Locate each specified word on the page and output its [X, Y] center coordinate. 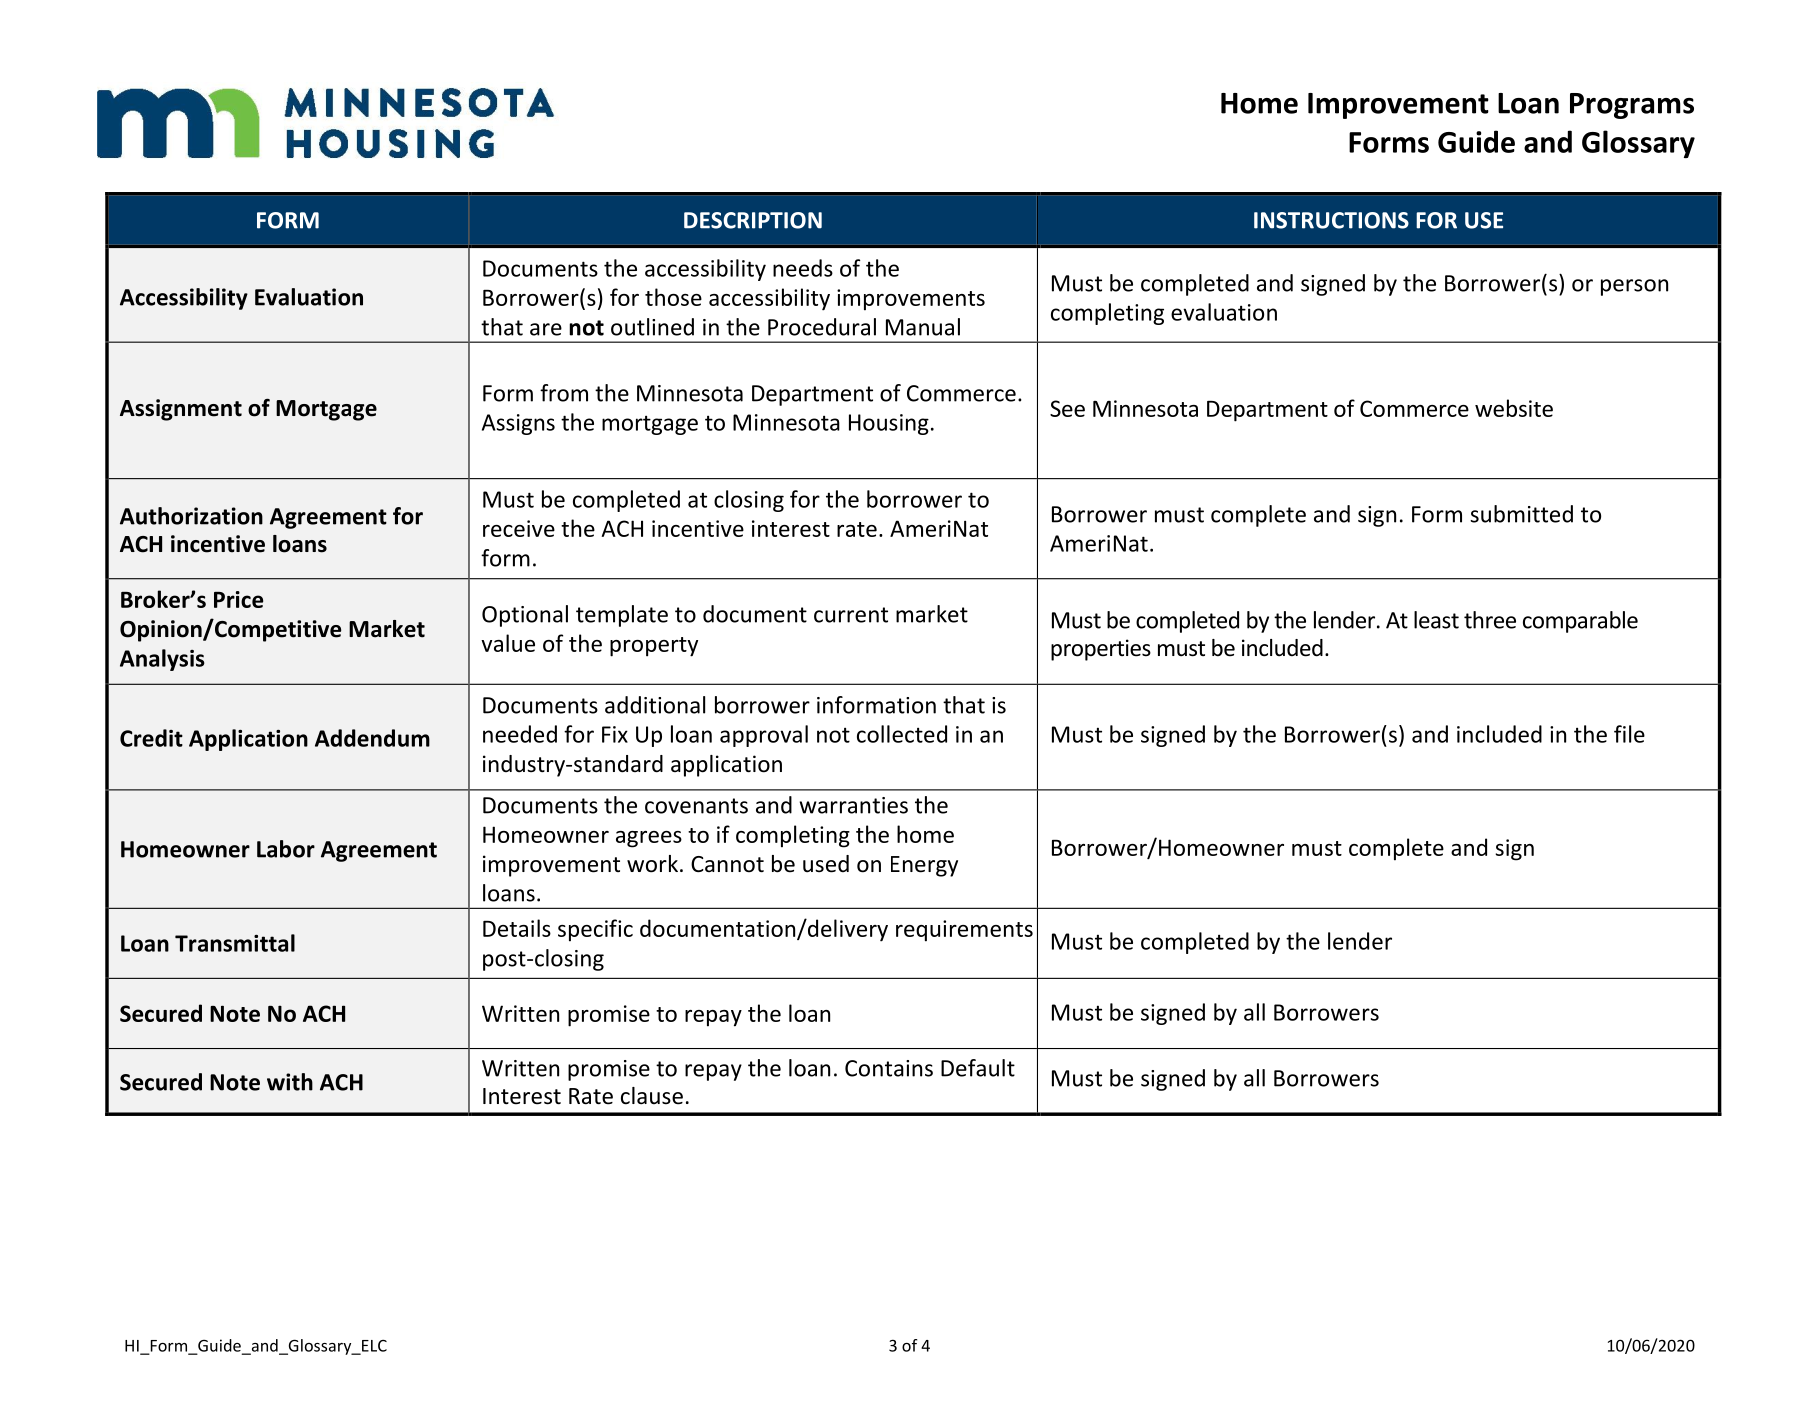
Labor [286, 849]
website [1514, 408]
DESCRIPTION [753, 220]
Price [238, 599]
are [546, 329]
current [851, 615]
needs [803, 268]
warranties [854, 805]
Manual [923, 327]
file [1629, 734]
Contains [889, 1068]
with [290, 1082]
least [1436, 620]
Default [978, 1068]
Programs [1632, 106]
